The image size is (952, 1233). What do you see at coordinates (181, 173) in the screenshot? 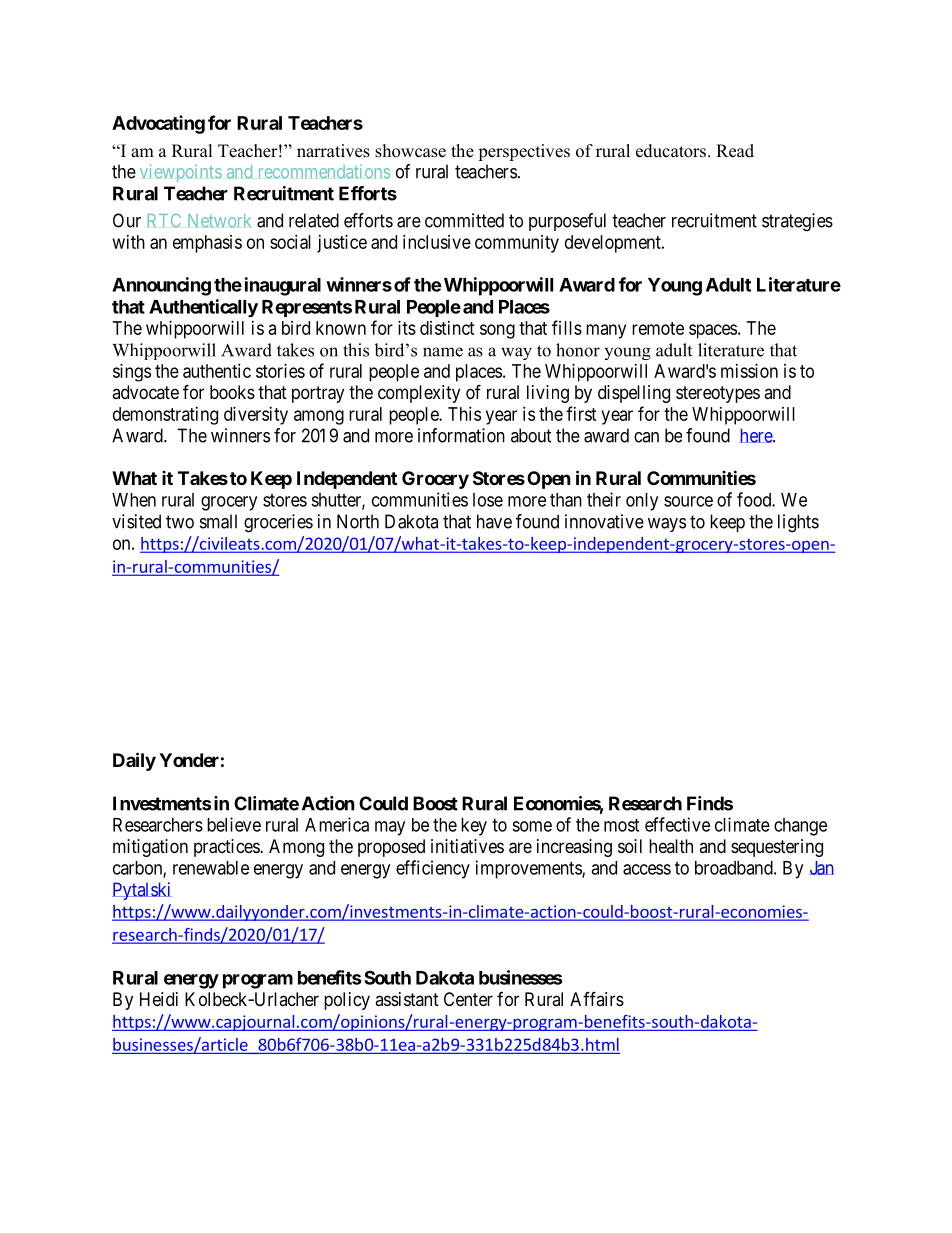
I see `viewpoints` at bounding box center [181, 173].
